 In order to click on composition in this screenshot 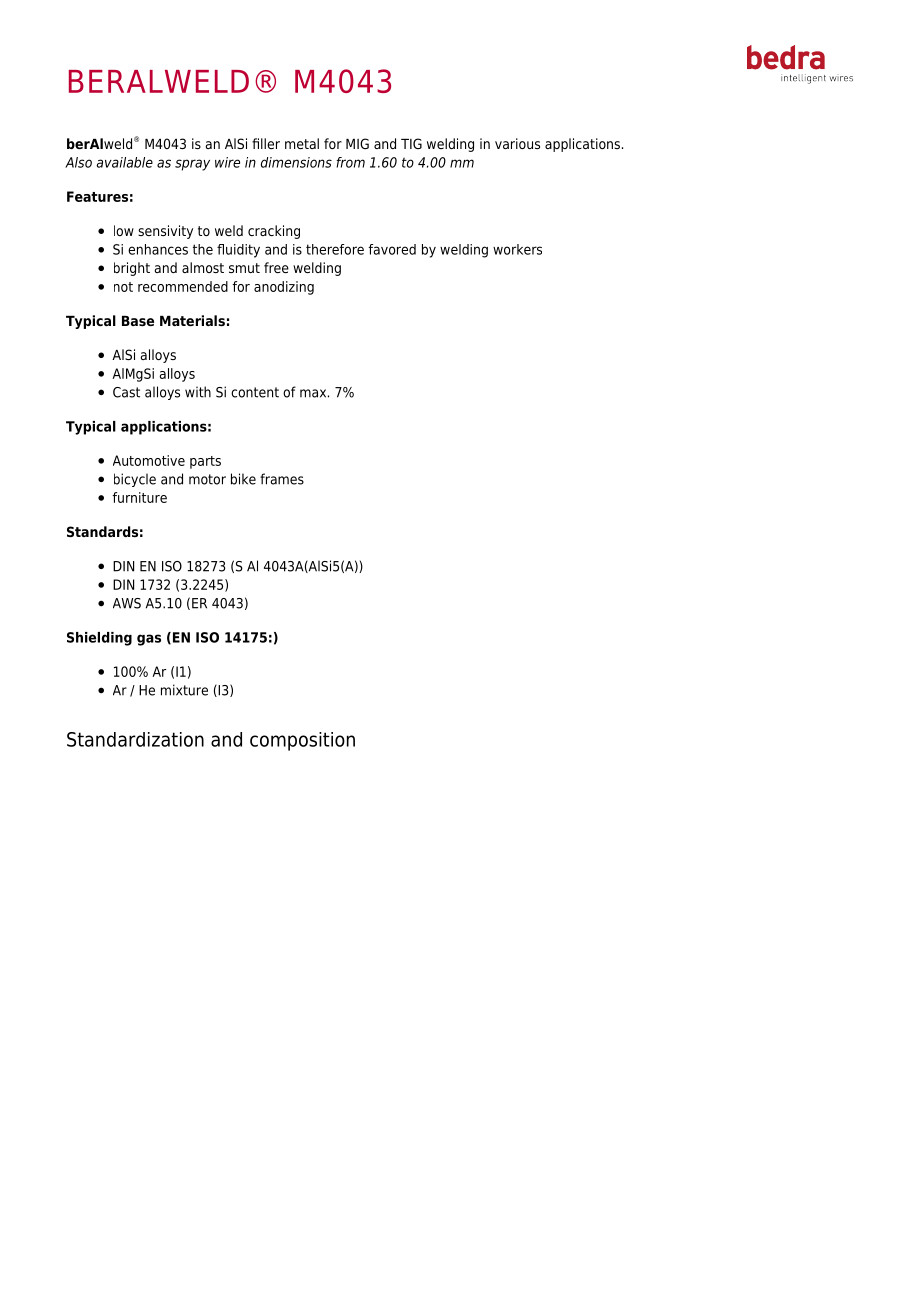, I will do `click(302, 741)`.
